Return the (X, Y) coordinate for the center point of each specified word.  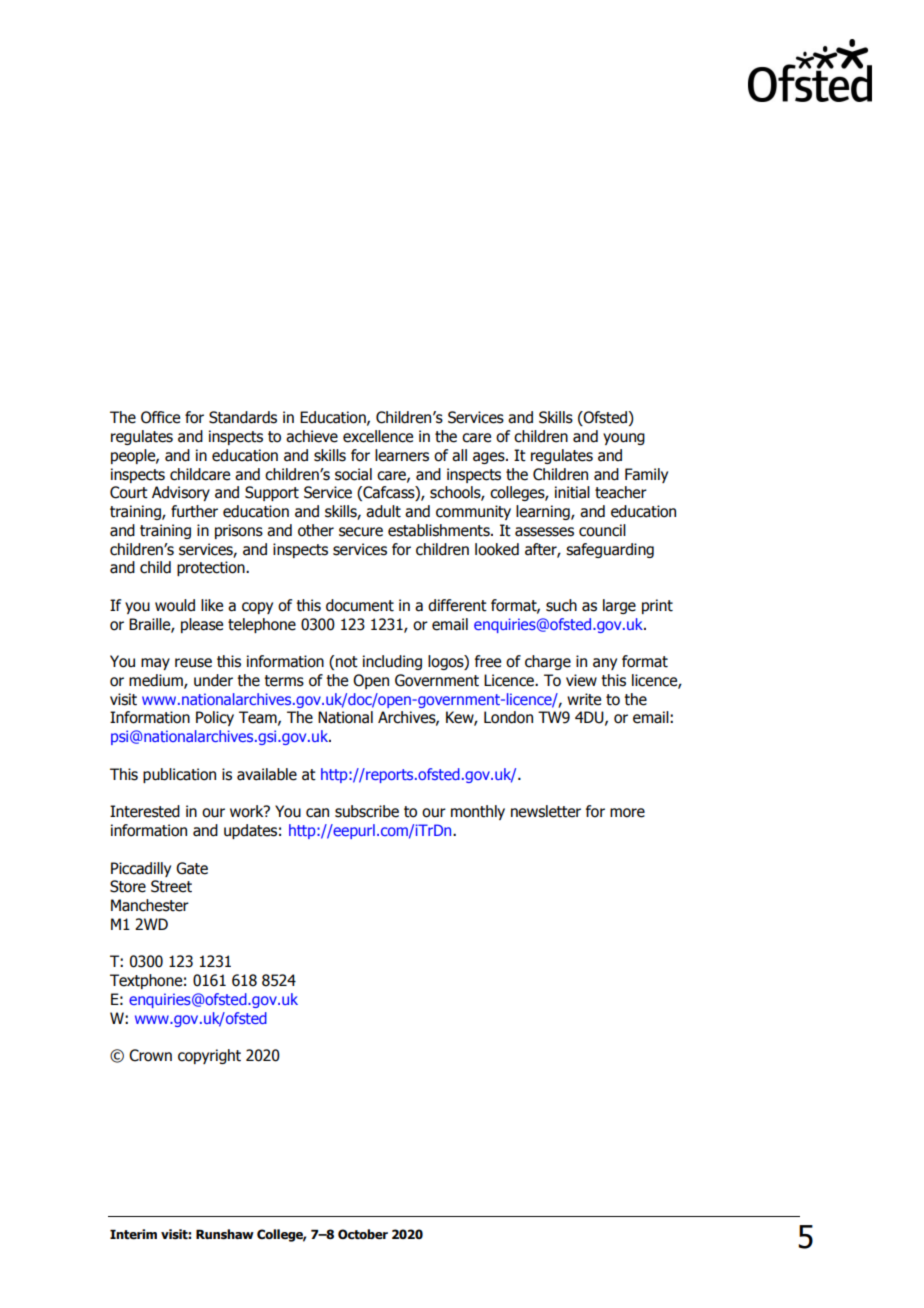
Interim (133, 1234)
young (624, 439)
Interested (145, 811)
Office (160, 417)
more (627, 813)
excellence (378, 436)
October (363, 1234)
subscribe (367, 811)
